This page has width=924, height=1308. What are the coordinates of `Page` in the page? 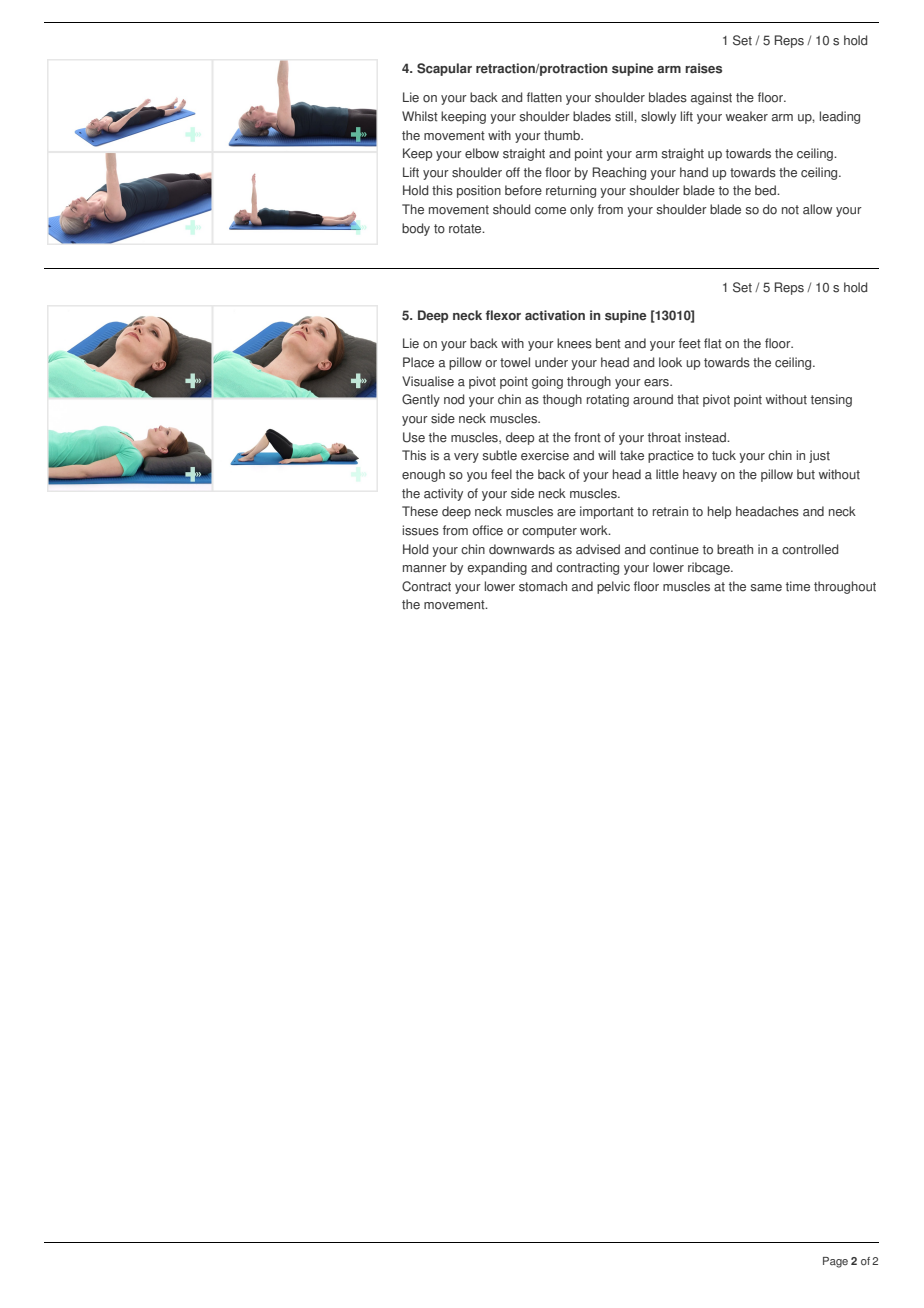 It's located at (835, 1262).
